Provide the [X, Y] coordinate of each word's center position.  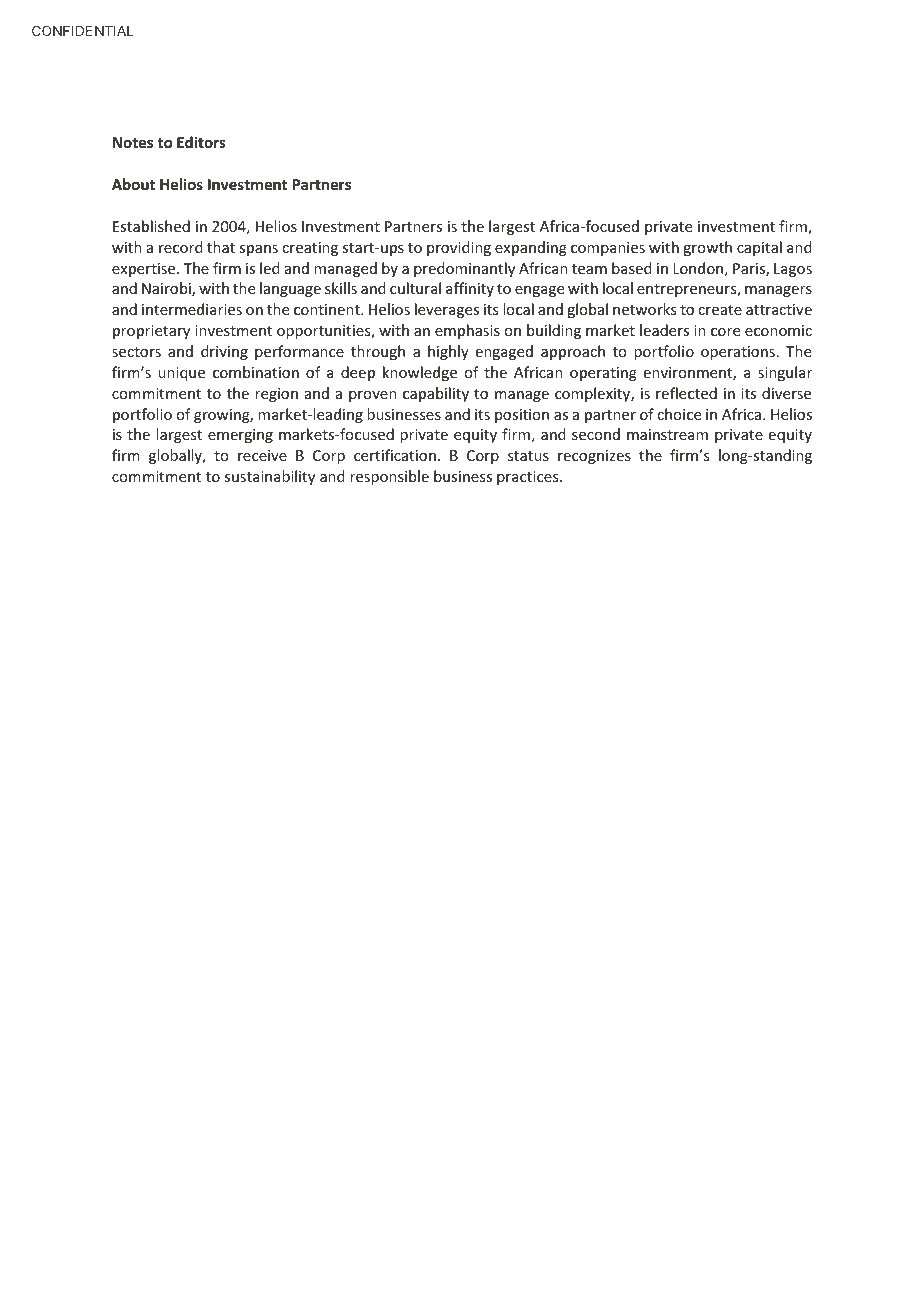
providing [459, 248]
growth [707, 248]
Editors [201, 142]
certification [395, 455]
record [181, 247]
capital [759, 248]
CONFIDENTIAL [82, 30]
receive [262, 455]
